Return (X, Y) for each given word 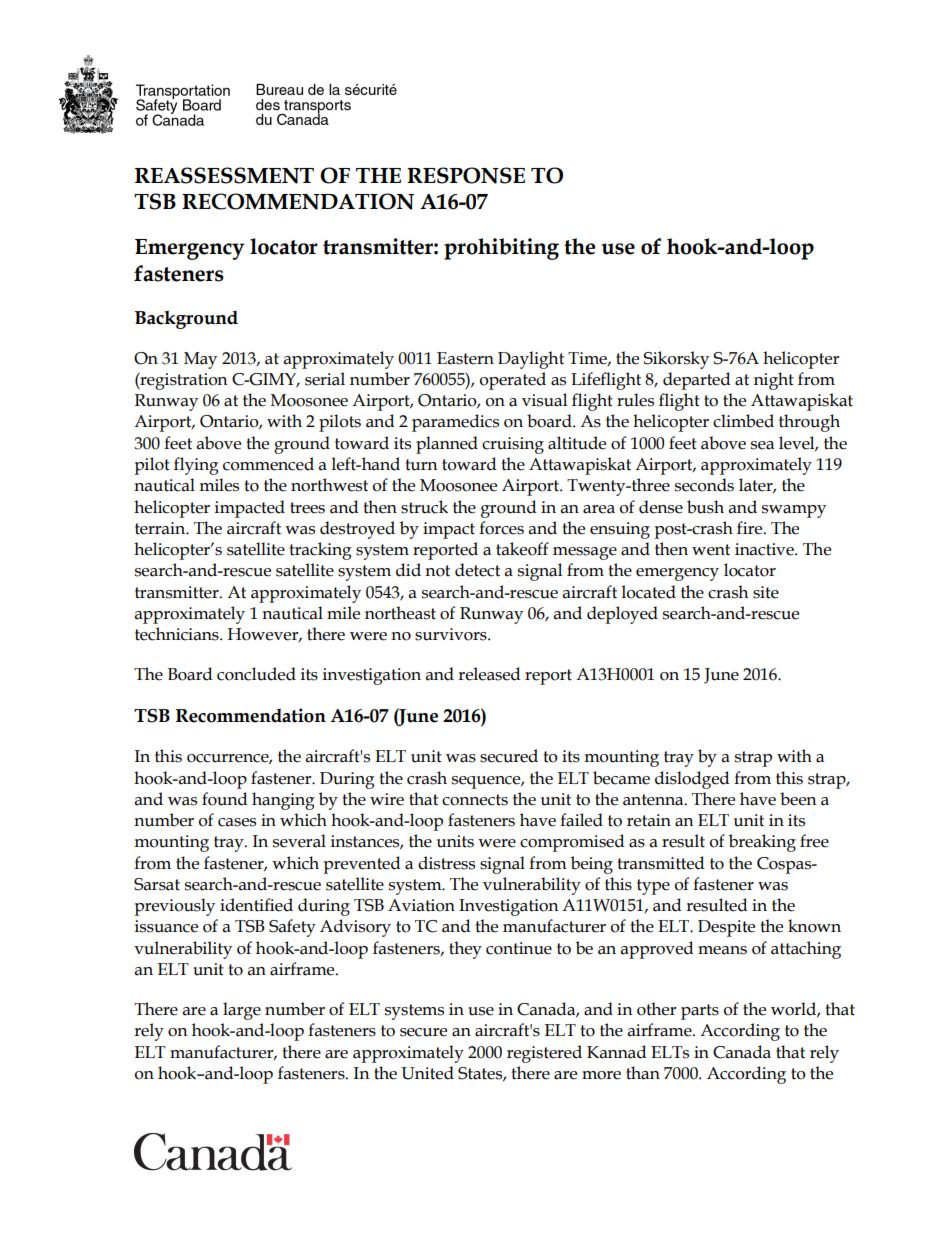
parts (700, 1012)
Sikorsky (676, 360)
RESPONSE (466, 175)
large (242, 1011)
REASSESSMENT (224, 175)
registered (544, 1054)
